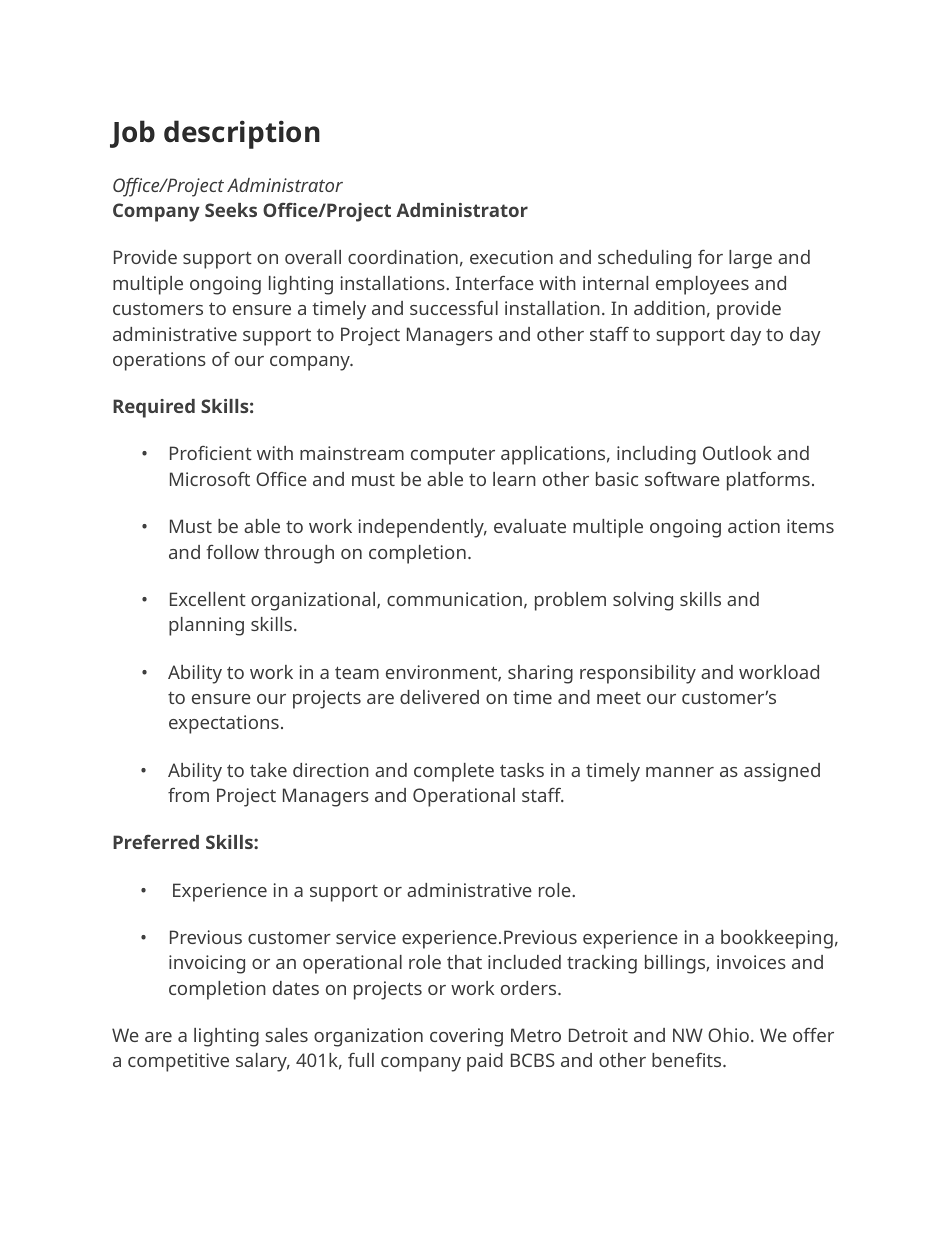 This screenshot has width=952, height=1233. I want to click on execution, so click(511, 257).
